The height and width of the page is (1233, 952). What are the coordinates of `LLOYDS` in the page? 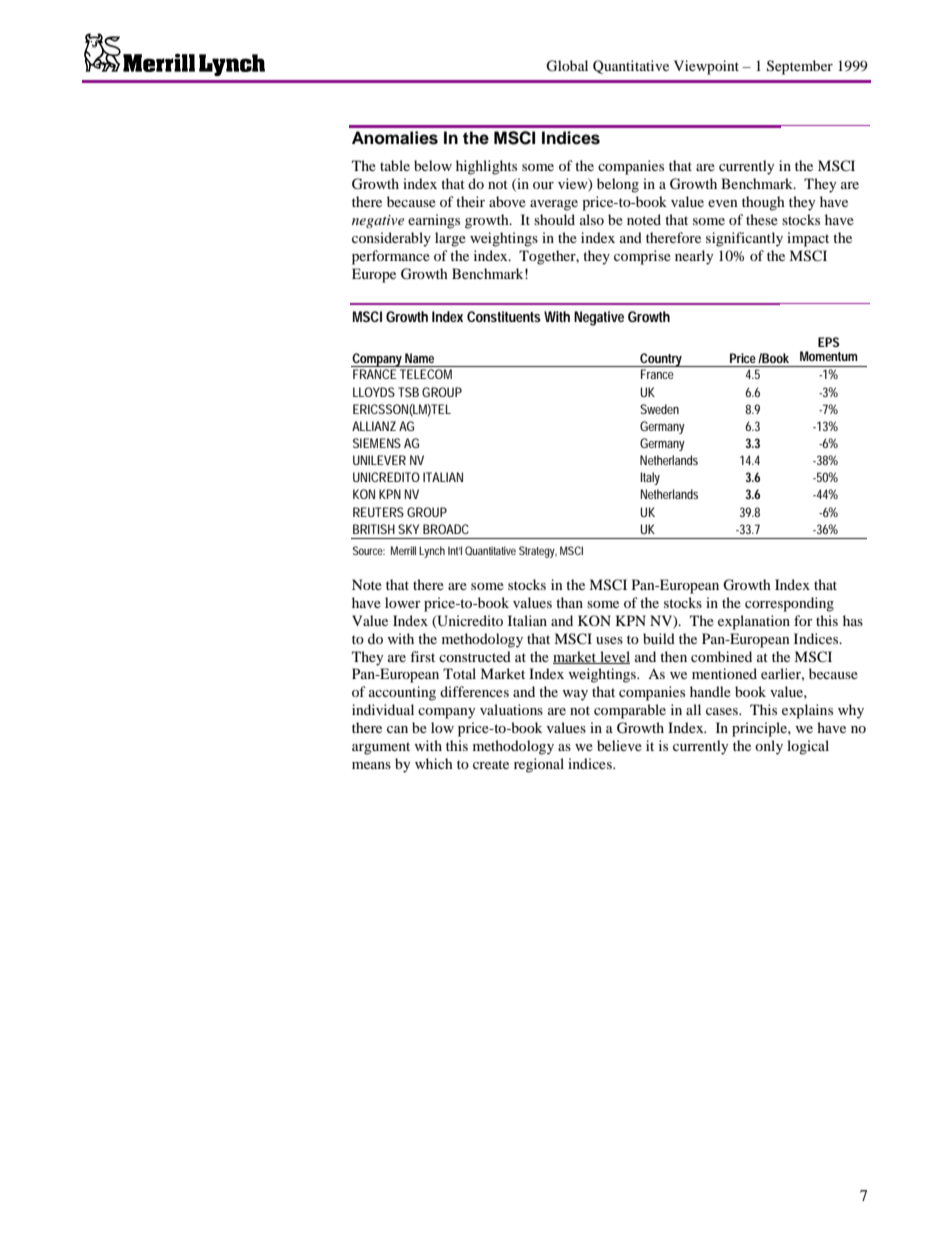 It's located at (374, 392).
